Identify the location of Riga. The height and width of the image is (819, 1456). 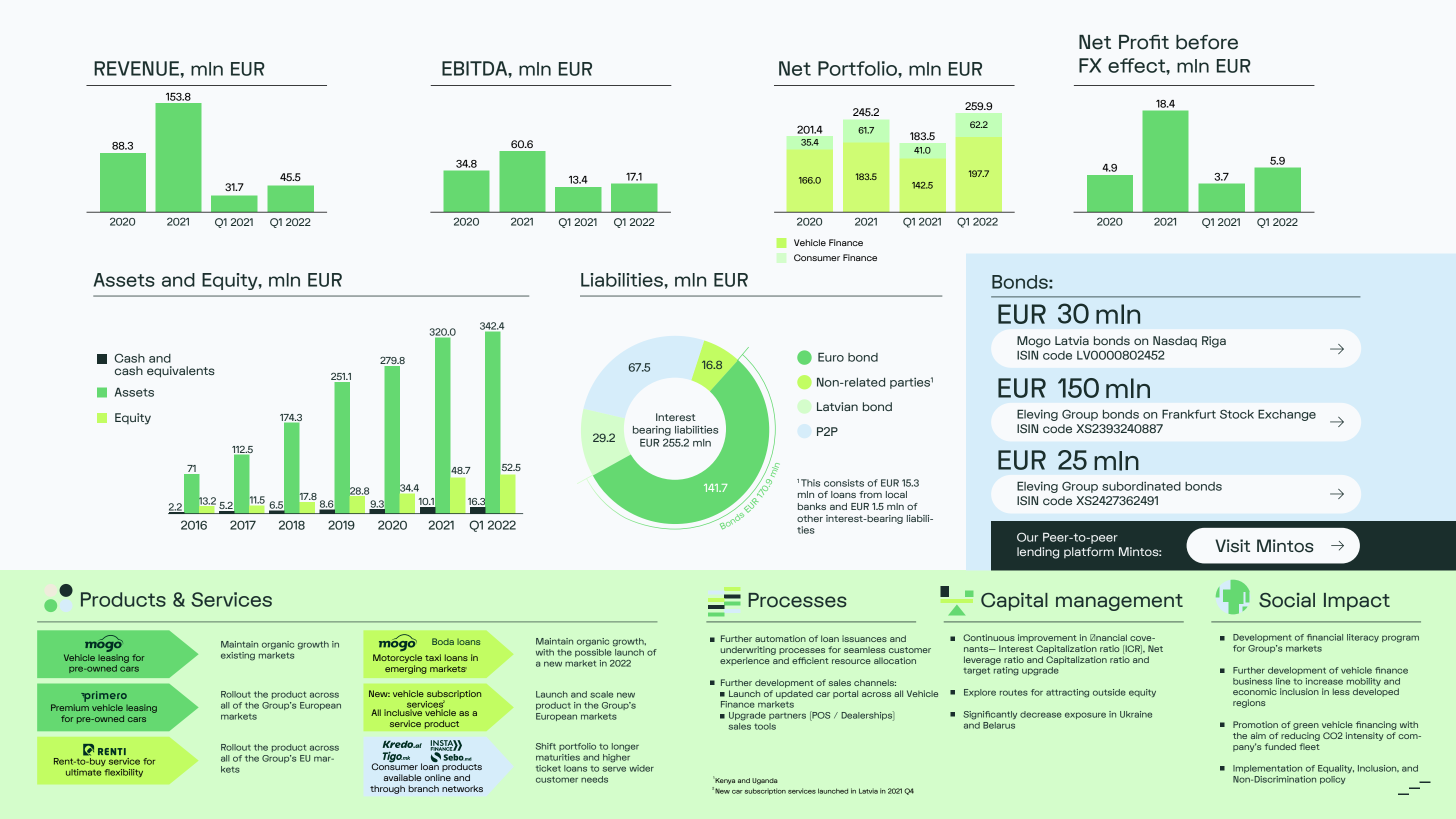
(1214, 342).
